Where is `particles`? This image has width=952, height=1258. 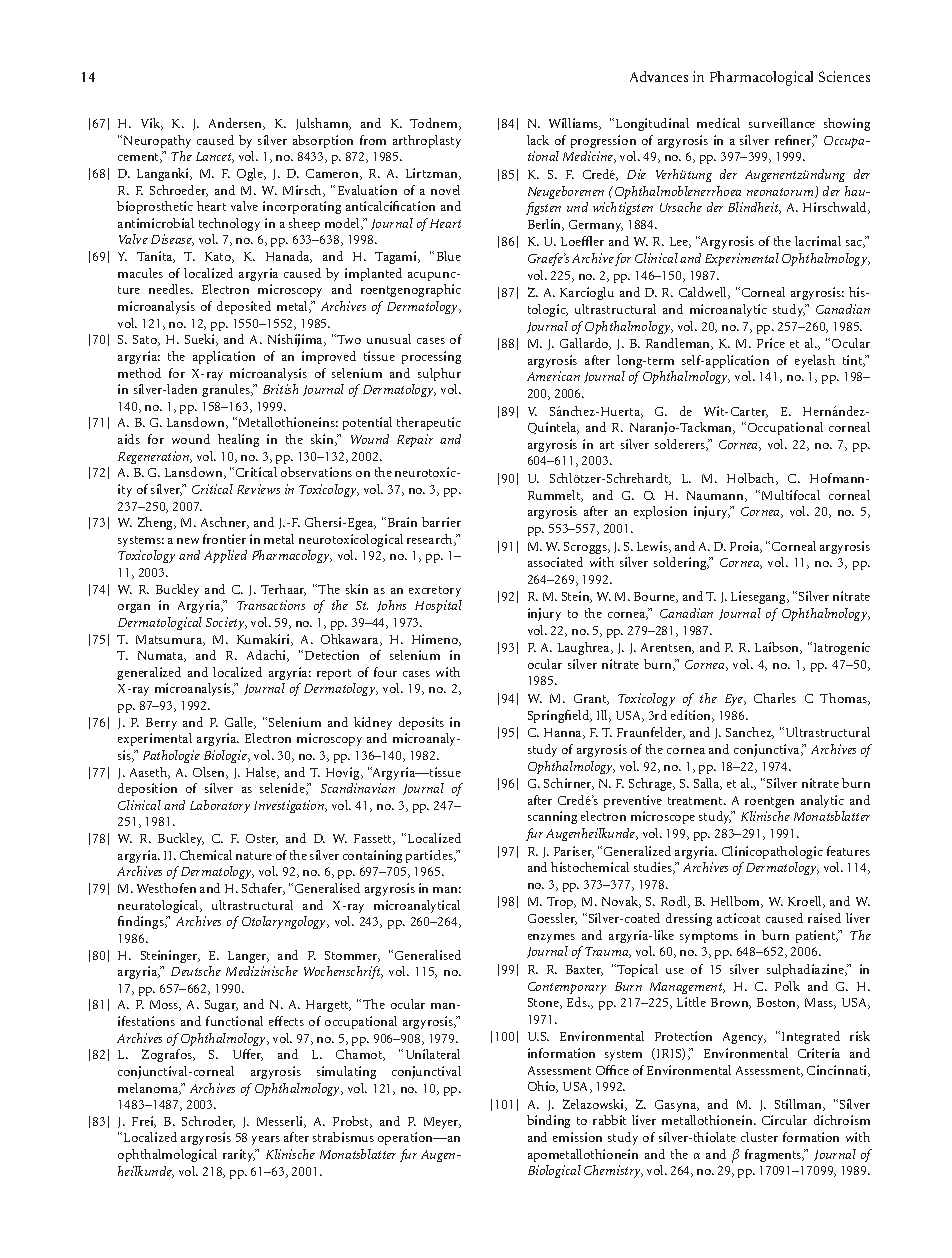
particles is located at coordinates (431, 856).
